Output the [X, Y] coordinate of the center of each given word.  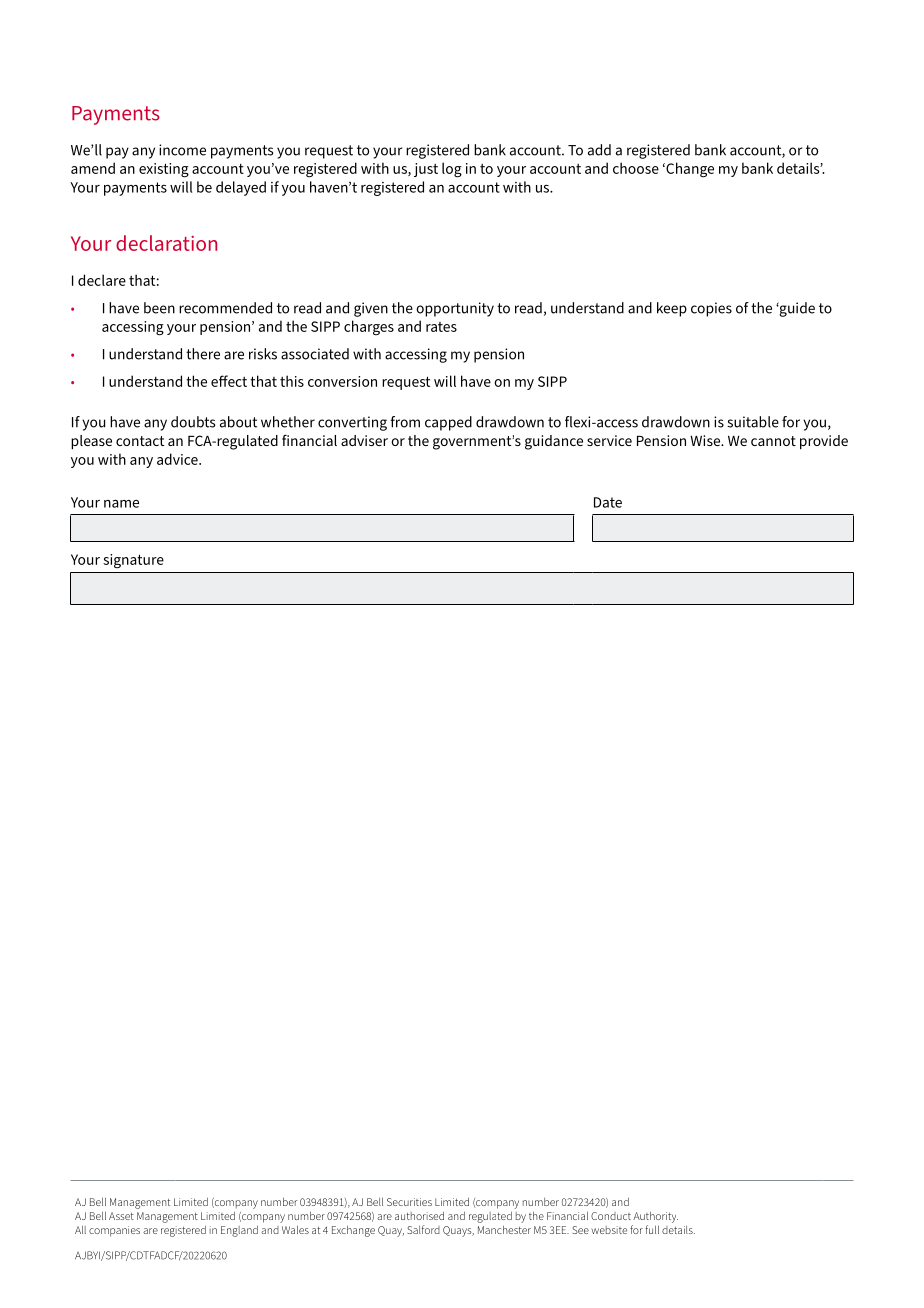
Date [608, 502]
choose [636, 168]
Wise [706, 440]
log [452, 170]
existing [164, 170]
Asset [121, 1216]
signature [133, 561]
